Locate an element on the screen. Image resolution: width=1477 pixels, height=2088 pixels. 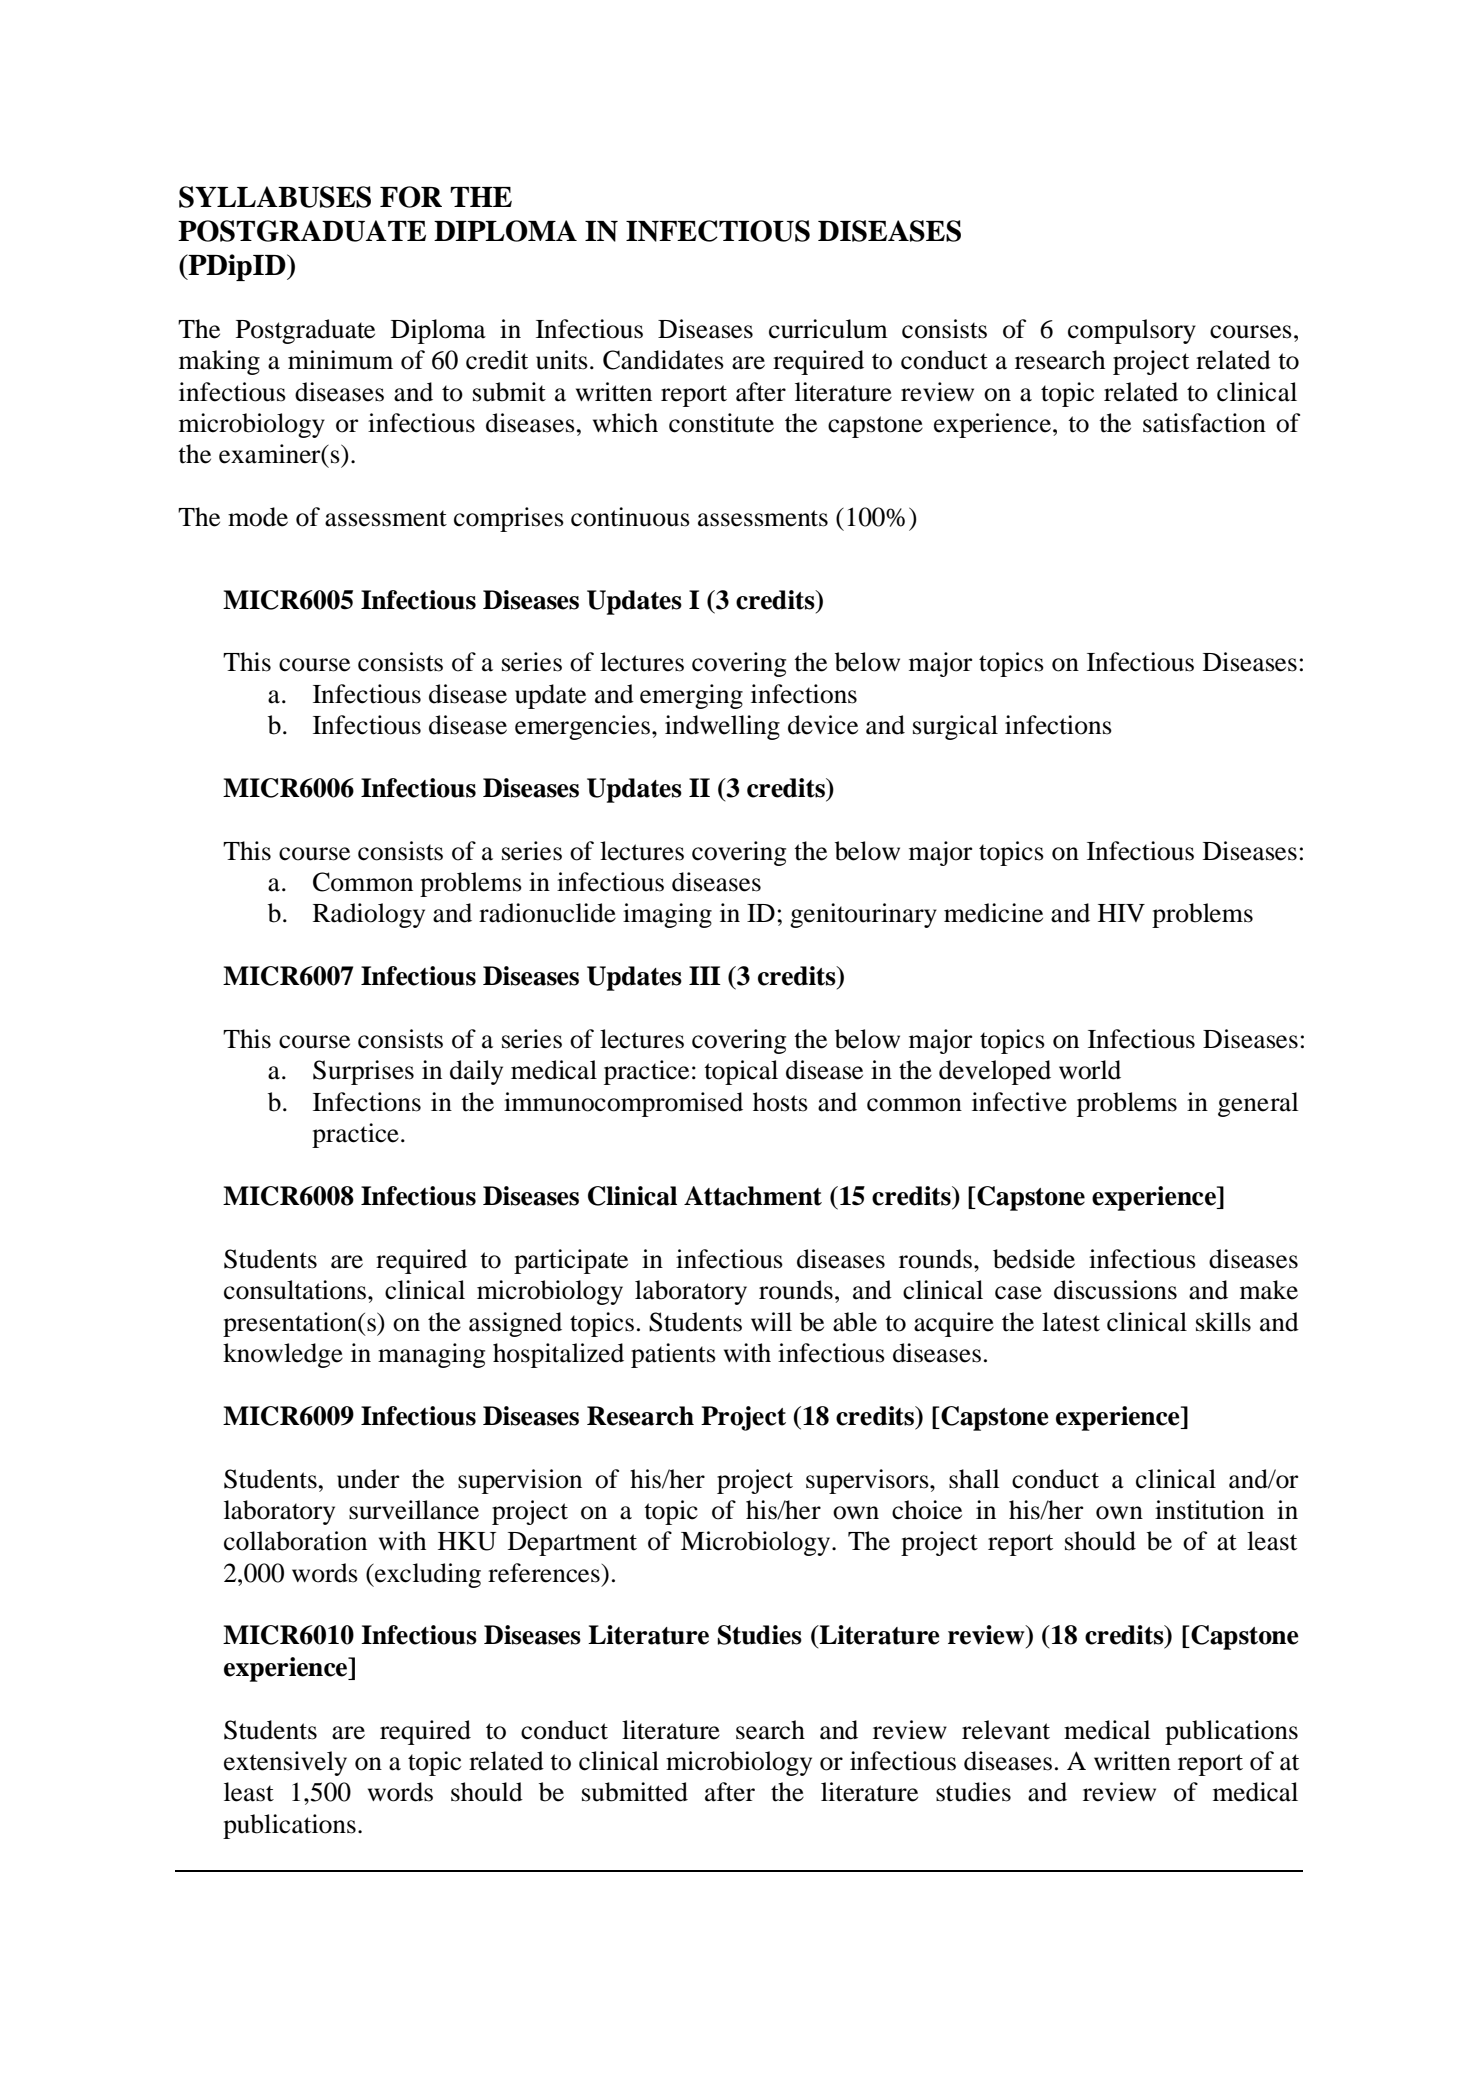
Attachment is located at coordinates (753, 1196).
